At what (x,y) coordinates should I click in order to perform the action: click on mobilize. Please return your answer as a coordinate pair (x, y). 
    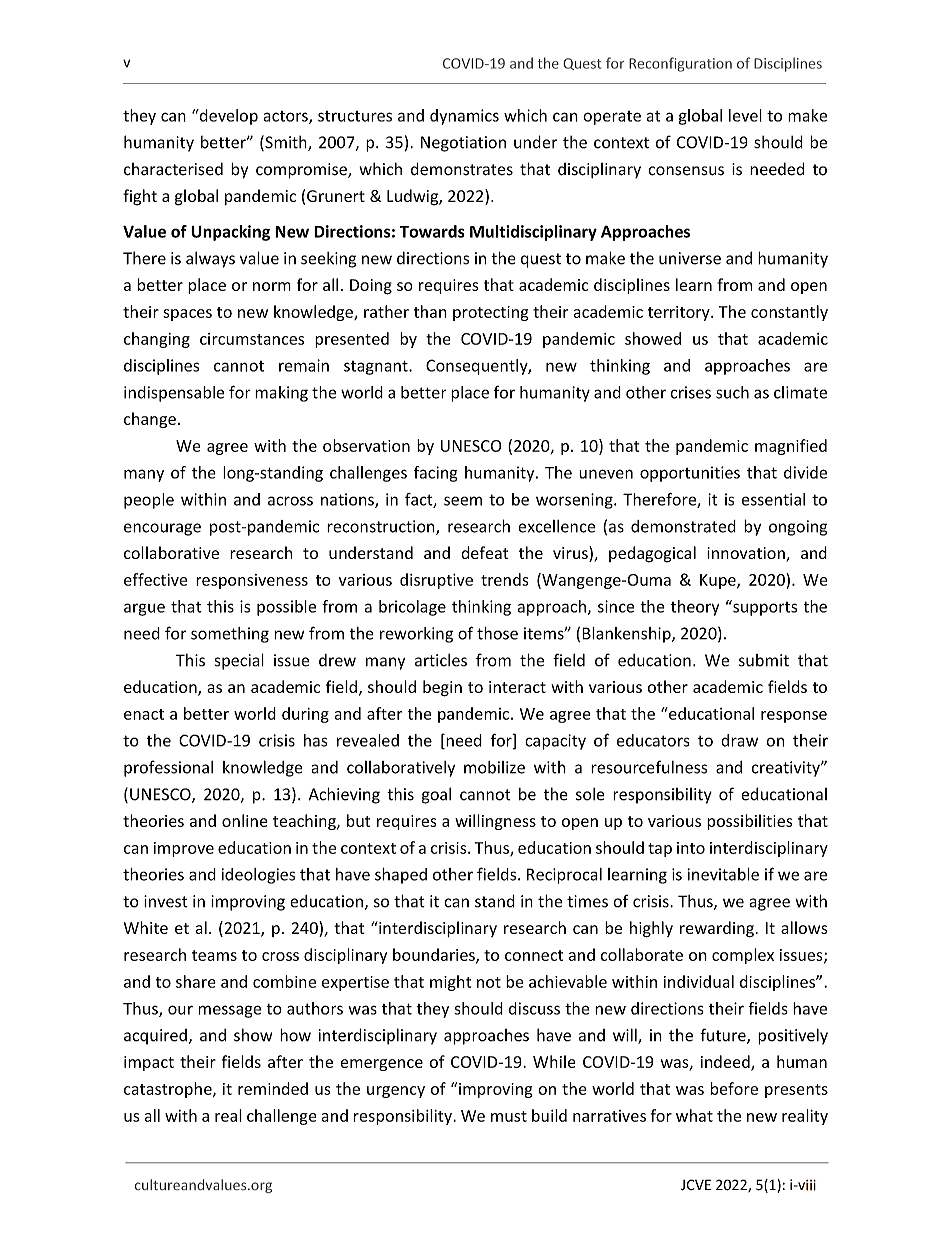
    Looking at the image, I should click on (494, 767).
